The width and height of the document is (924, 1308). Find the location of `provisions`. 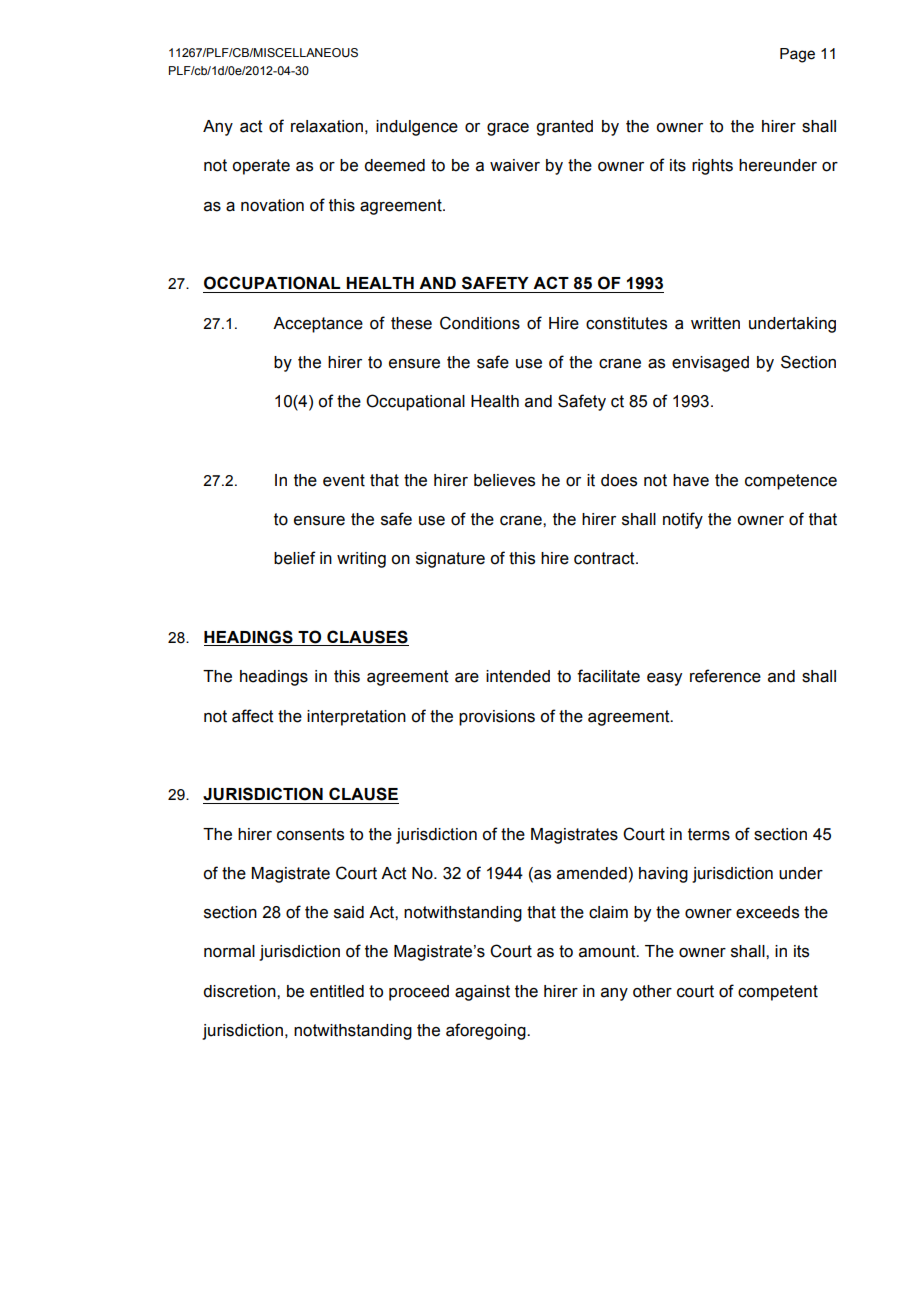

provisions is located at coordinates (497, 718).
